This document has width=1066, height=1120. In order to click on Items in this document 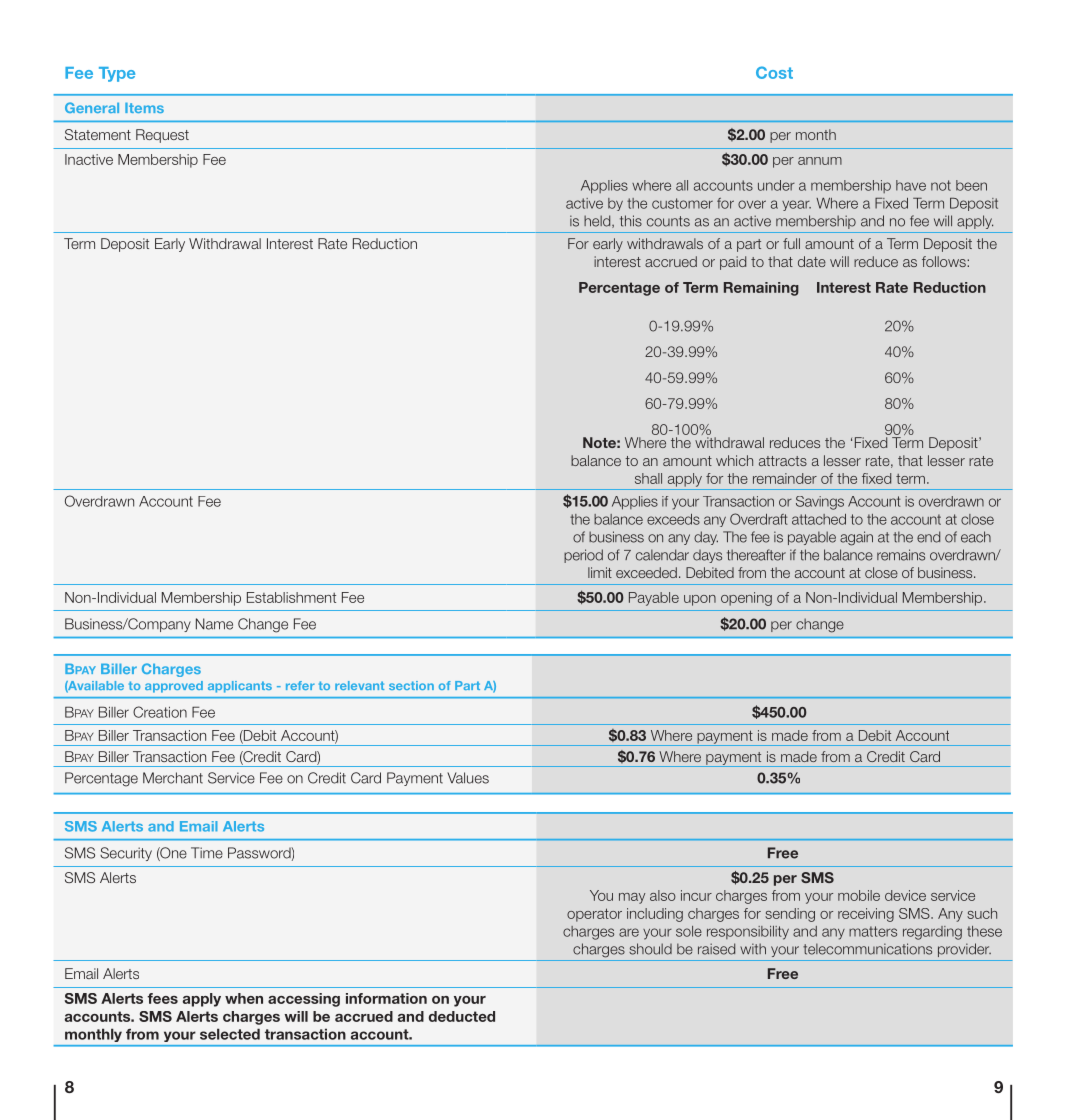, I will do `click(144, 108)`.
